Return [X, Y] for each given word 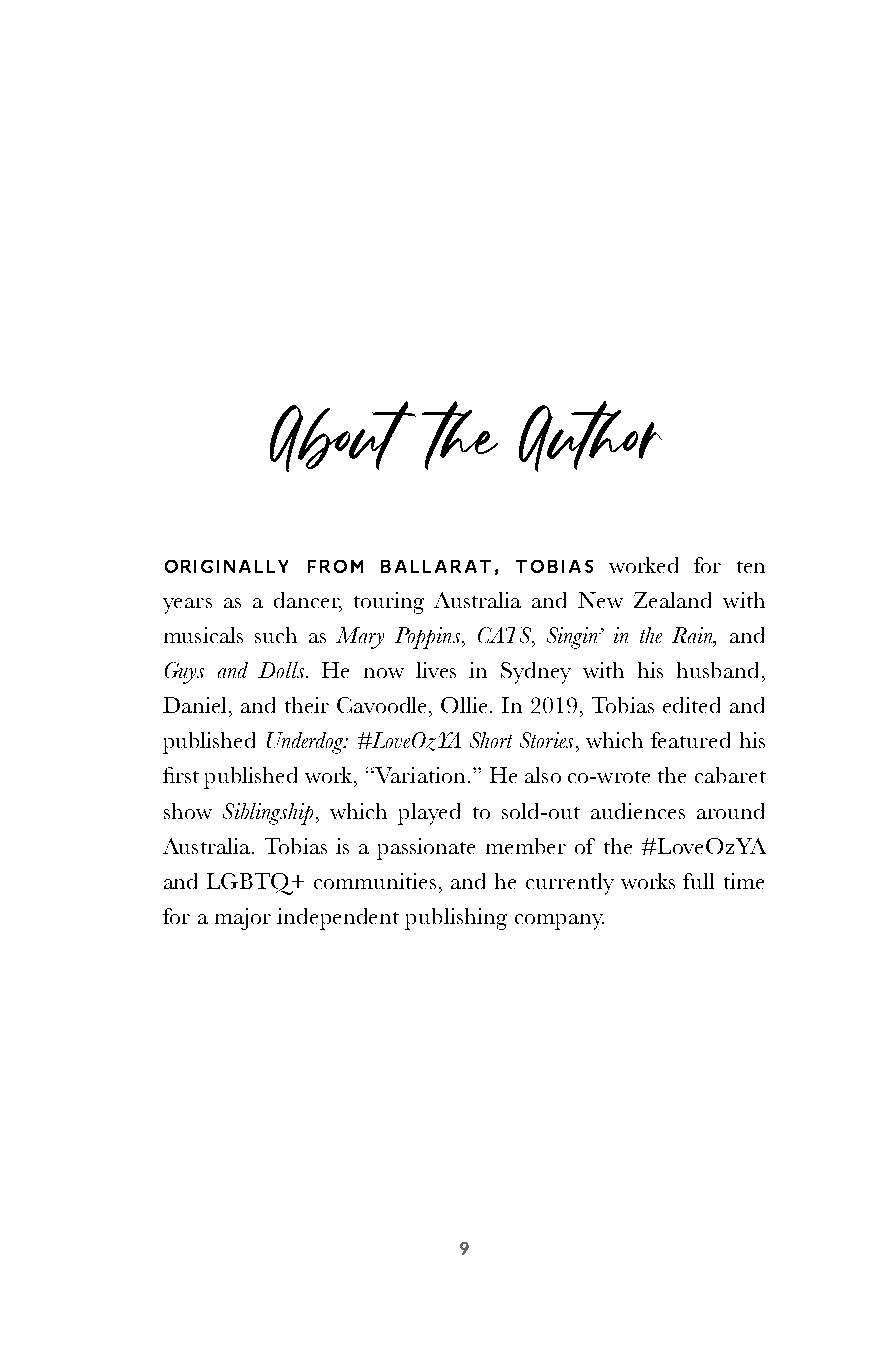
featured [690, 740]
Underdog [306, 743]
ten [751, 567]
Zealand [672, 600]
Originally [226, 566]
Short [491, 740]
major [243, 919]
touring [389, 603]
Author [590, 436]
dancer [308, 601]
